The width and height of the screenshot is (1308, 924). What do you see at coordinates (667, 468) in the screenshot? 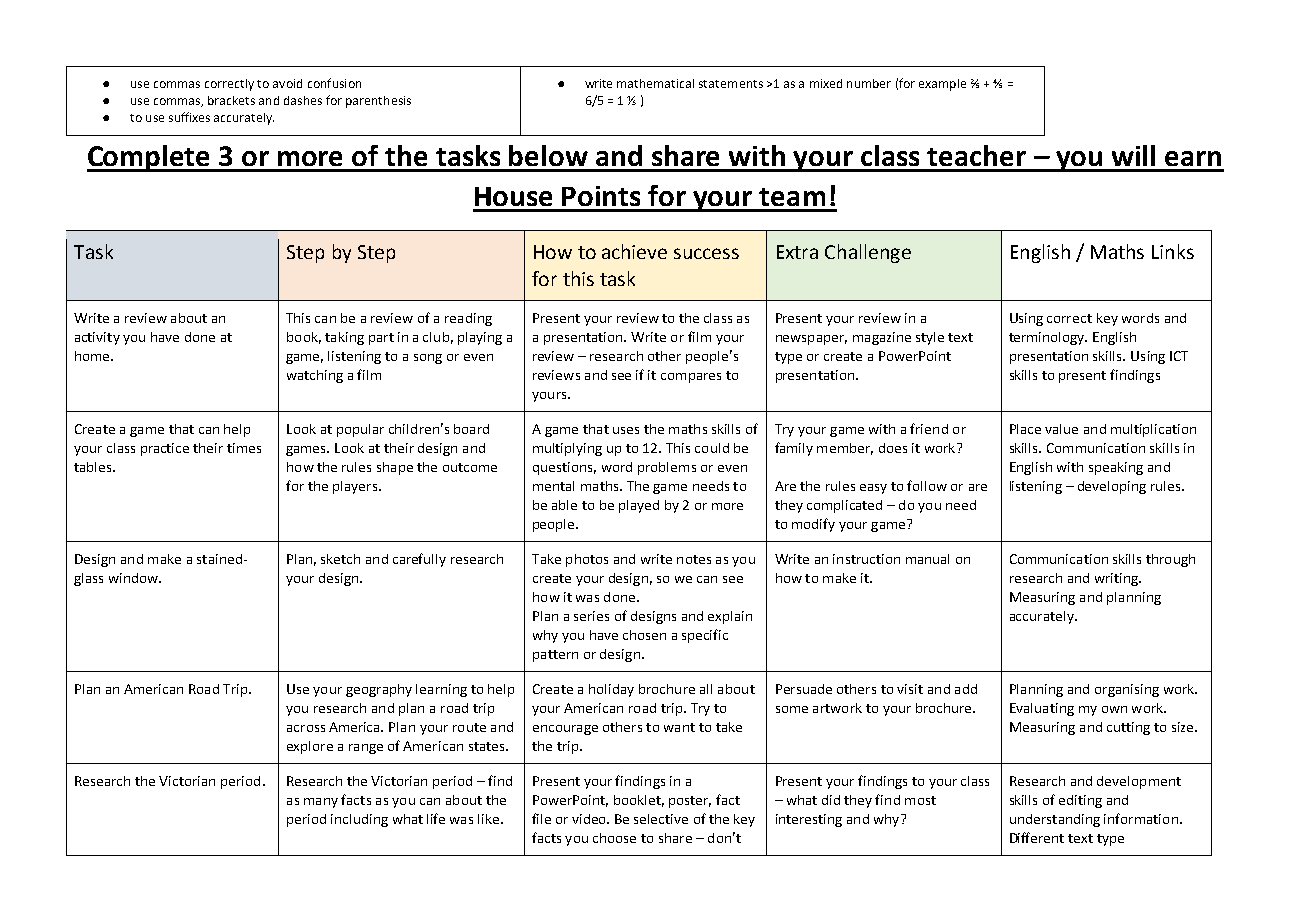
I see `problems` at bounding box center [667, 468].
